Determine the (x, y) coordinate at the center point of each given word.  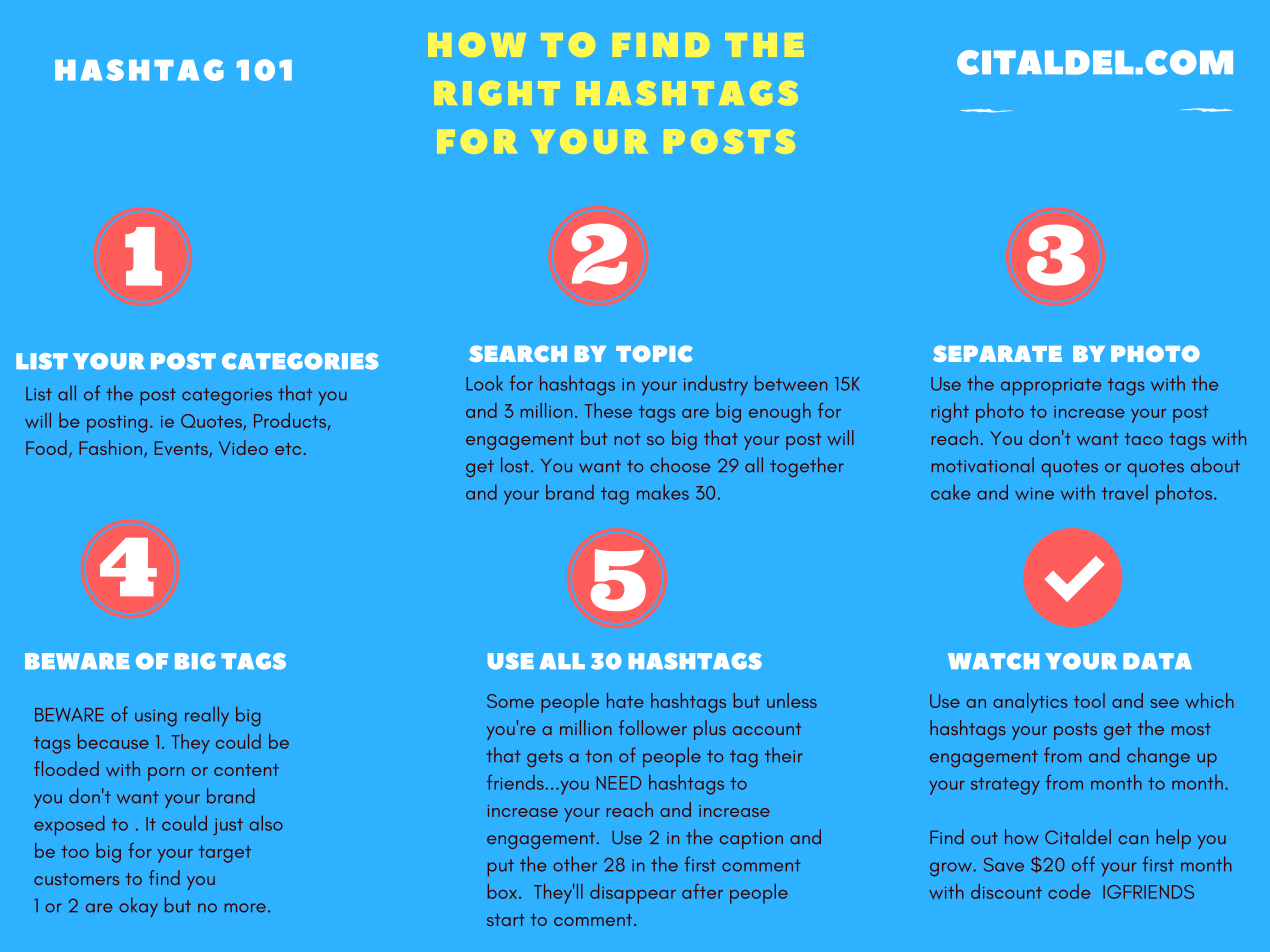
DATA (1157, 661)
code (1069, 891)
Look (484, 383)
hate (625, 700)
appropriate (1051, 387)
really (207, 716)
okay (138, 907)
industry (716, 385)
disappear (633, 894)
